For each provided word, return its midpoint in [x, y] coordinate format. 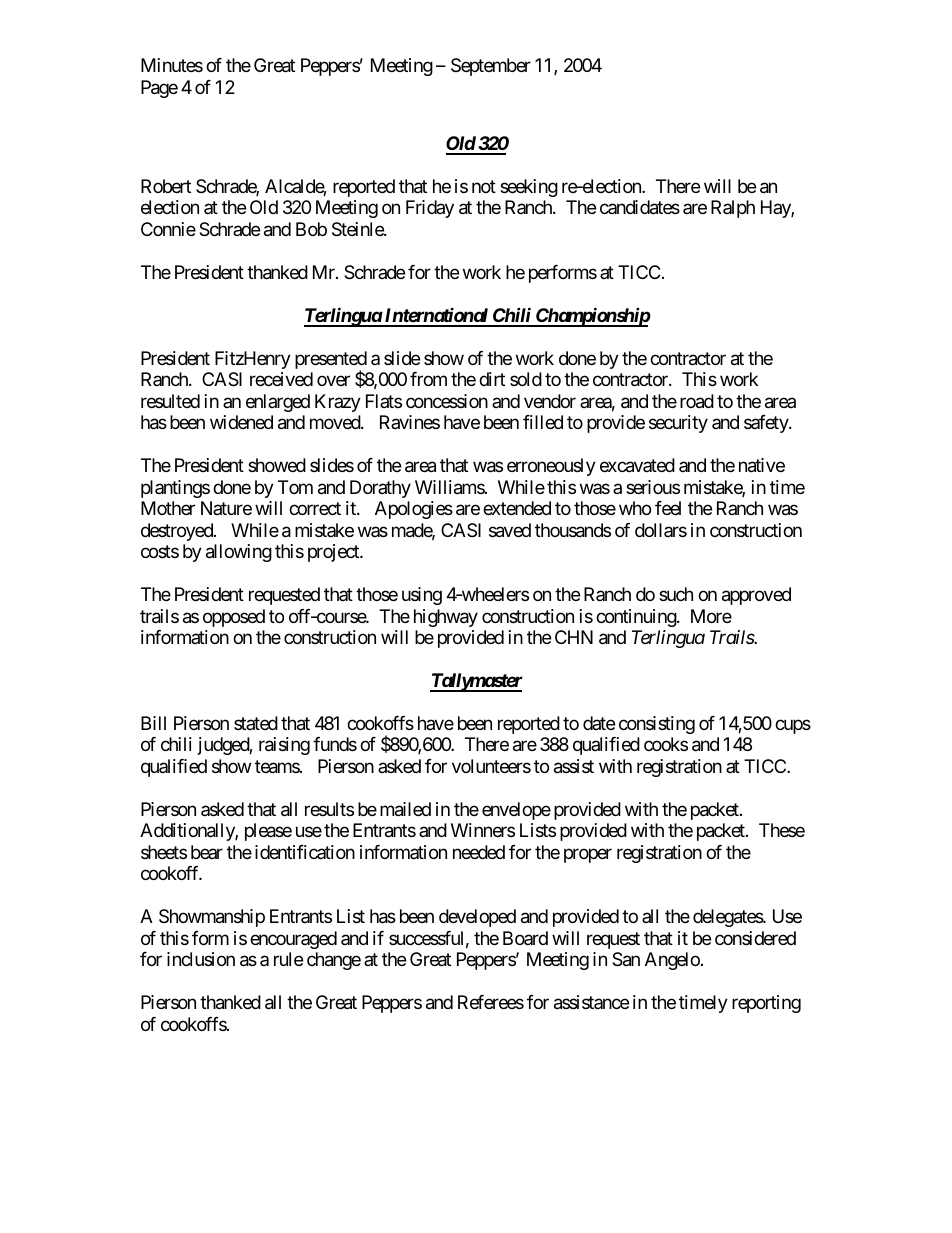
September [491, 67]
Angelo [672, 961]
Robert [166, 186]
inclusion [201, 959]
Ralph [733, 209]
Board [525, 938]
